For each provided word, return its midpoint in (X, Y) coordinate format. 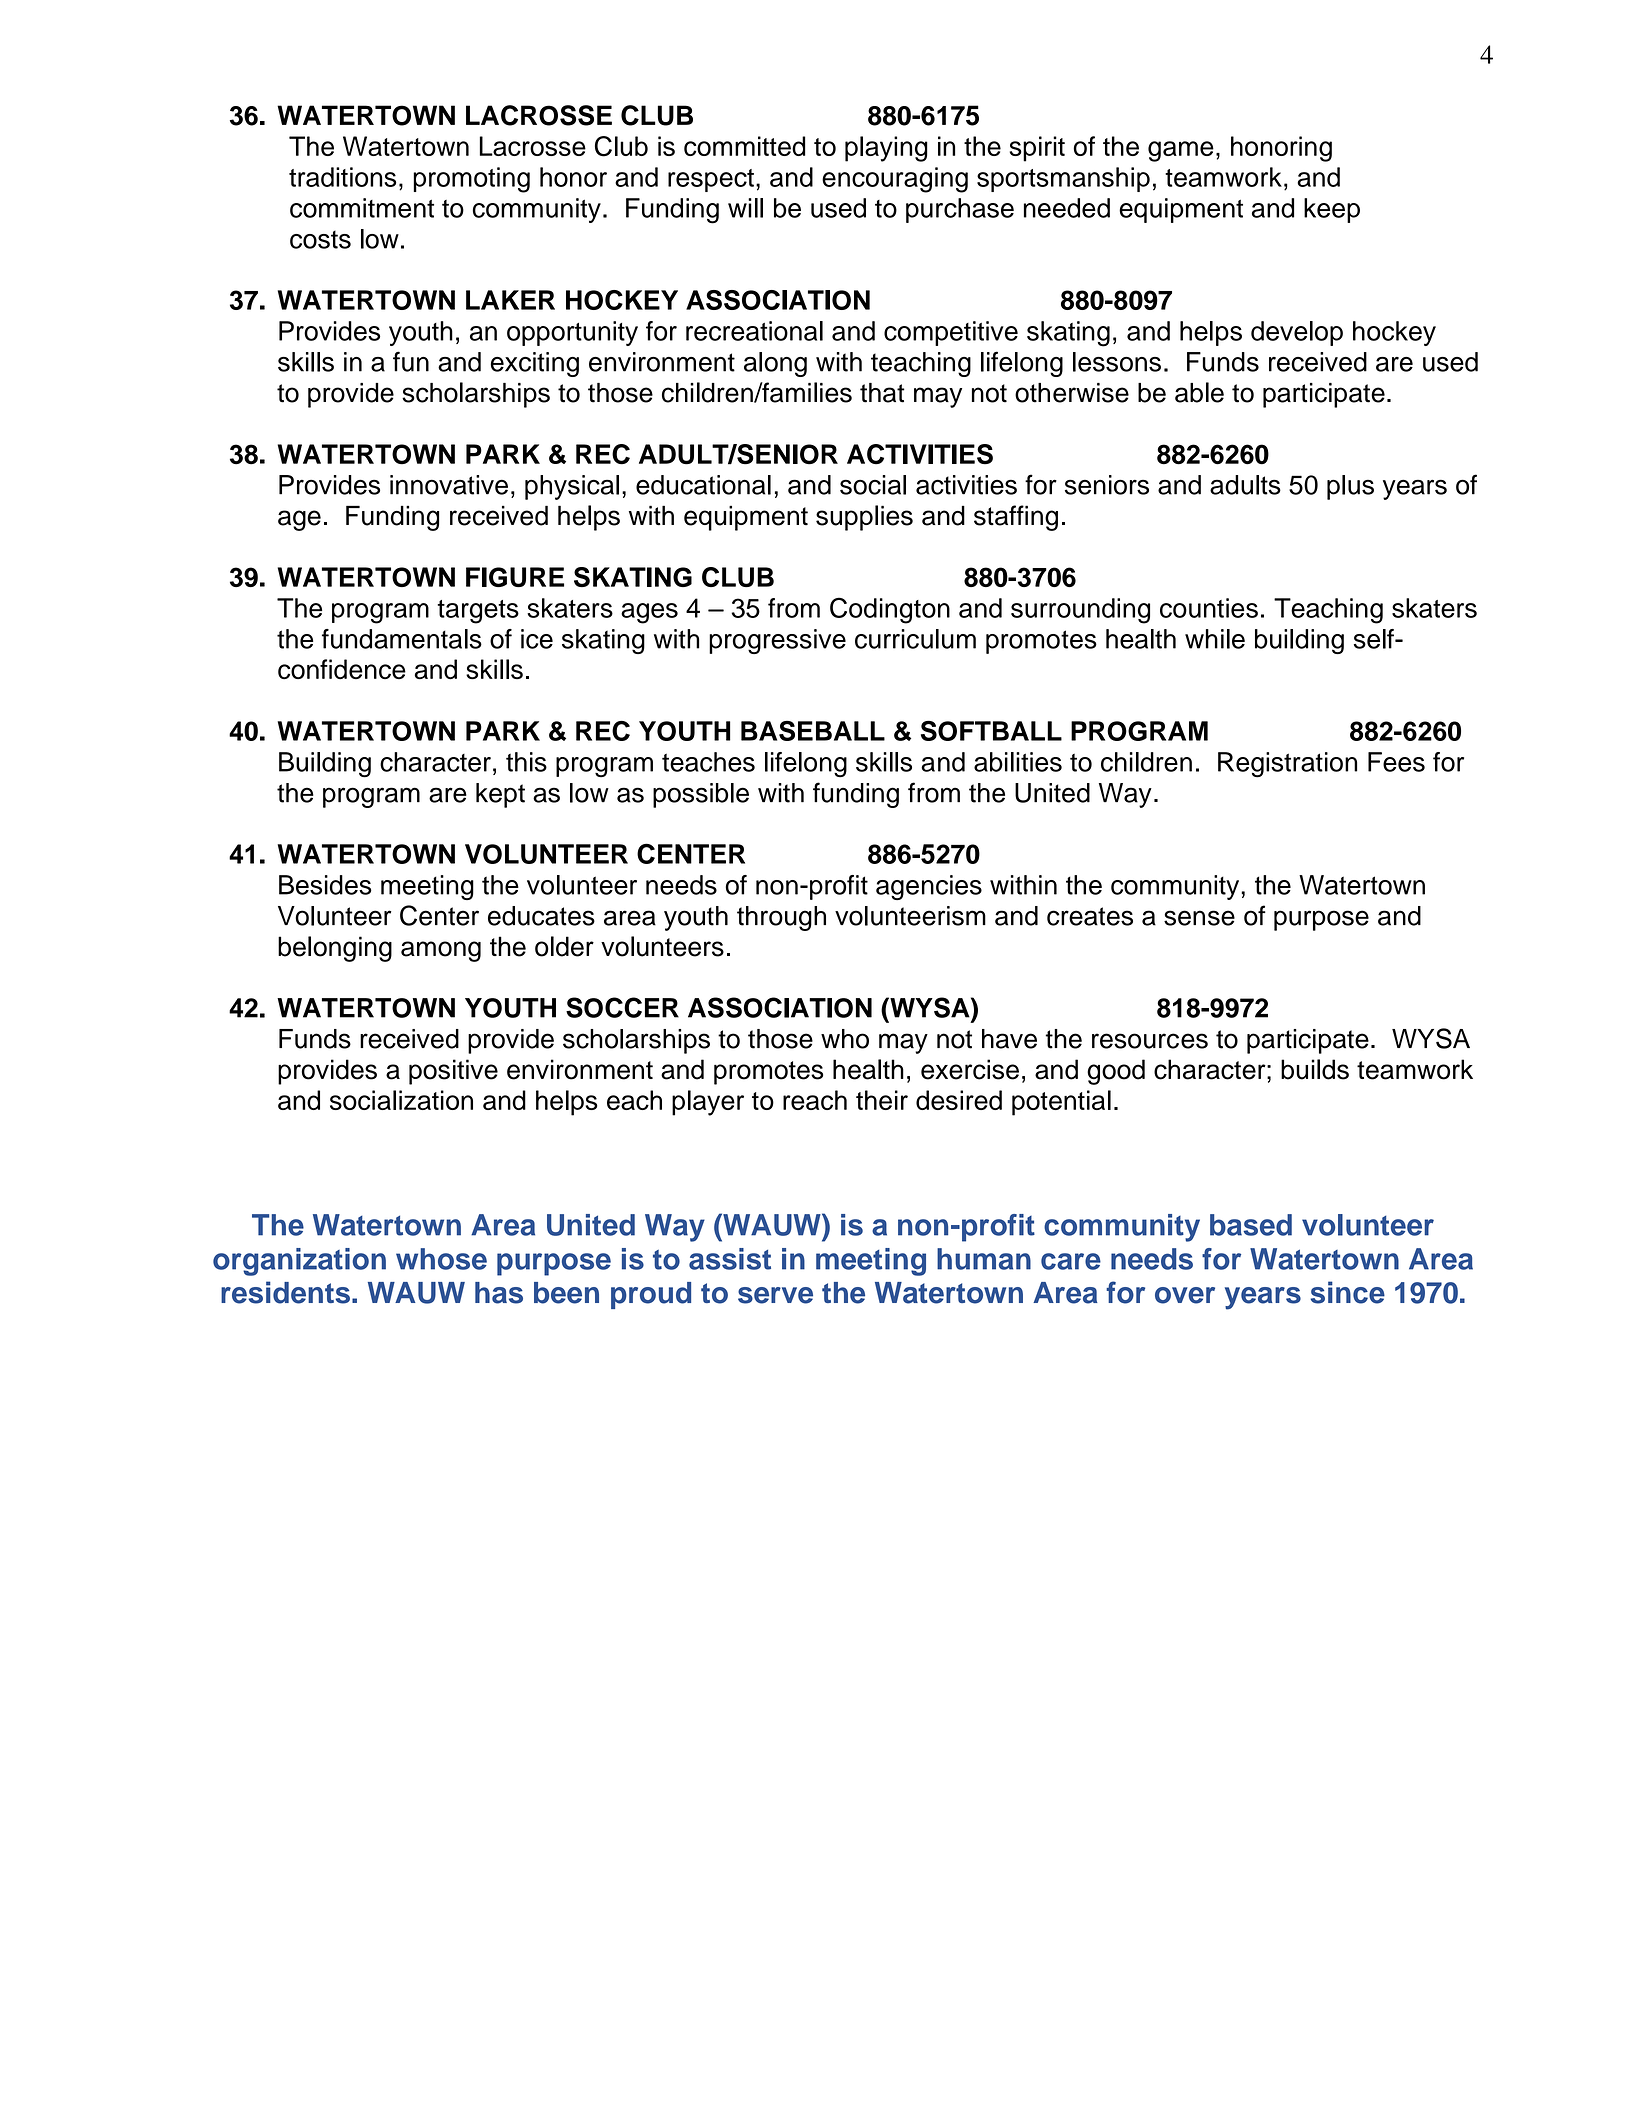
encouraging (895, 180)
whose (441, 1259)
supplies (864, 518)
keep (1332, 210)
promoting (471, 180)
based (1251, 1225)
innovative (449, 485)
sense (1199, 918)
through (781, 918)
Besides (325, 885)
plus (1350, 487)
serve (775, 1295)
